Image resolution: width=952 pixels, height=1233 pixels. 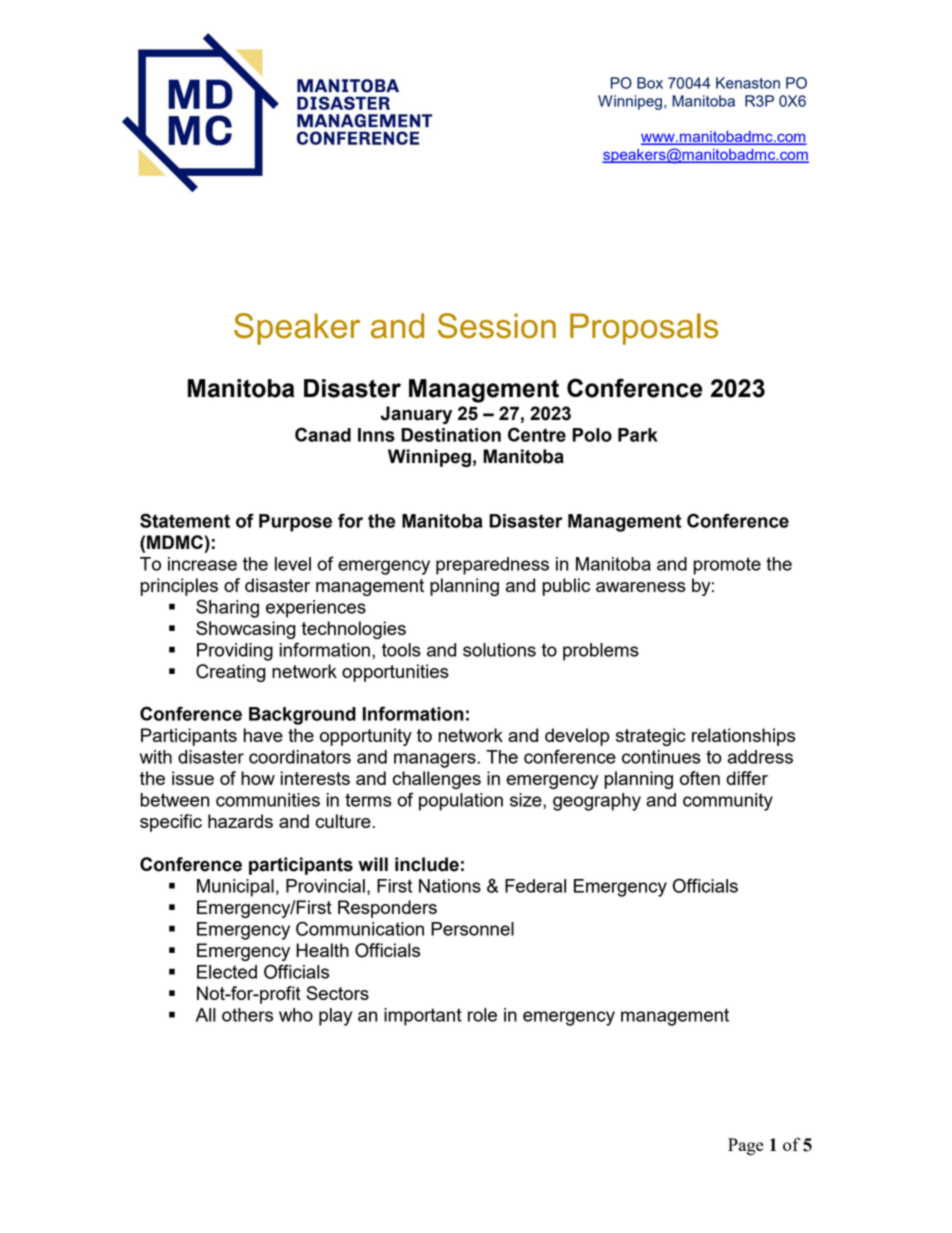 I want to click on issue, so click(x=193, y=778).
